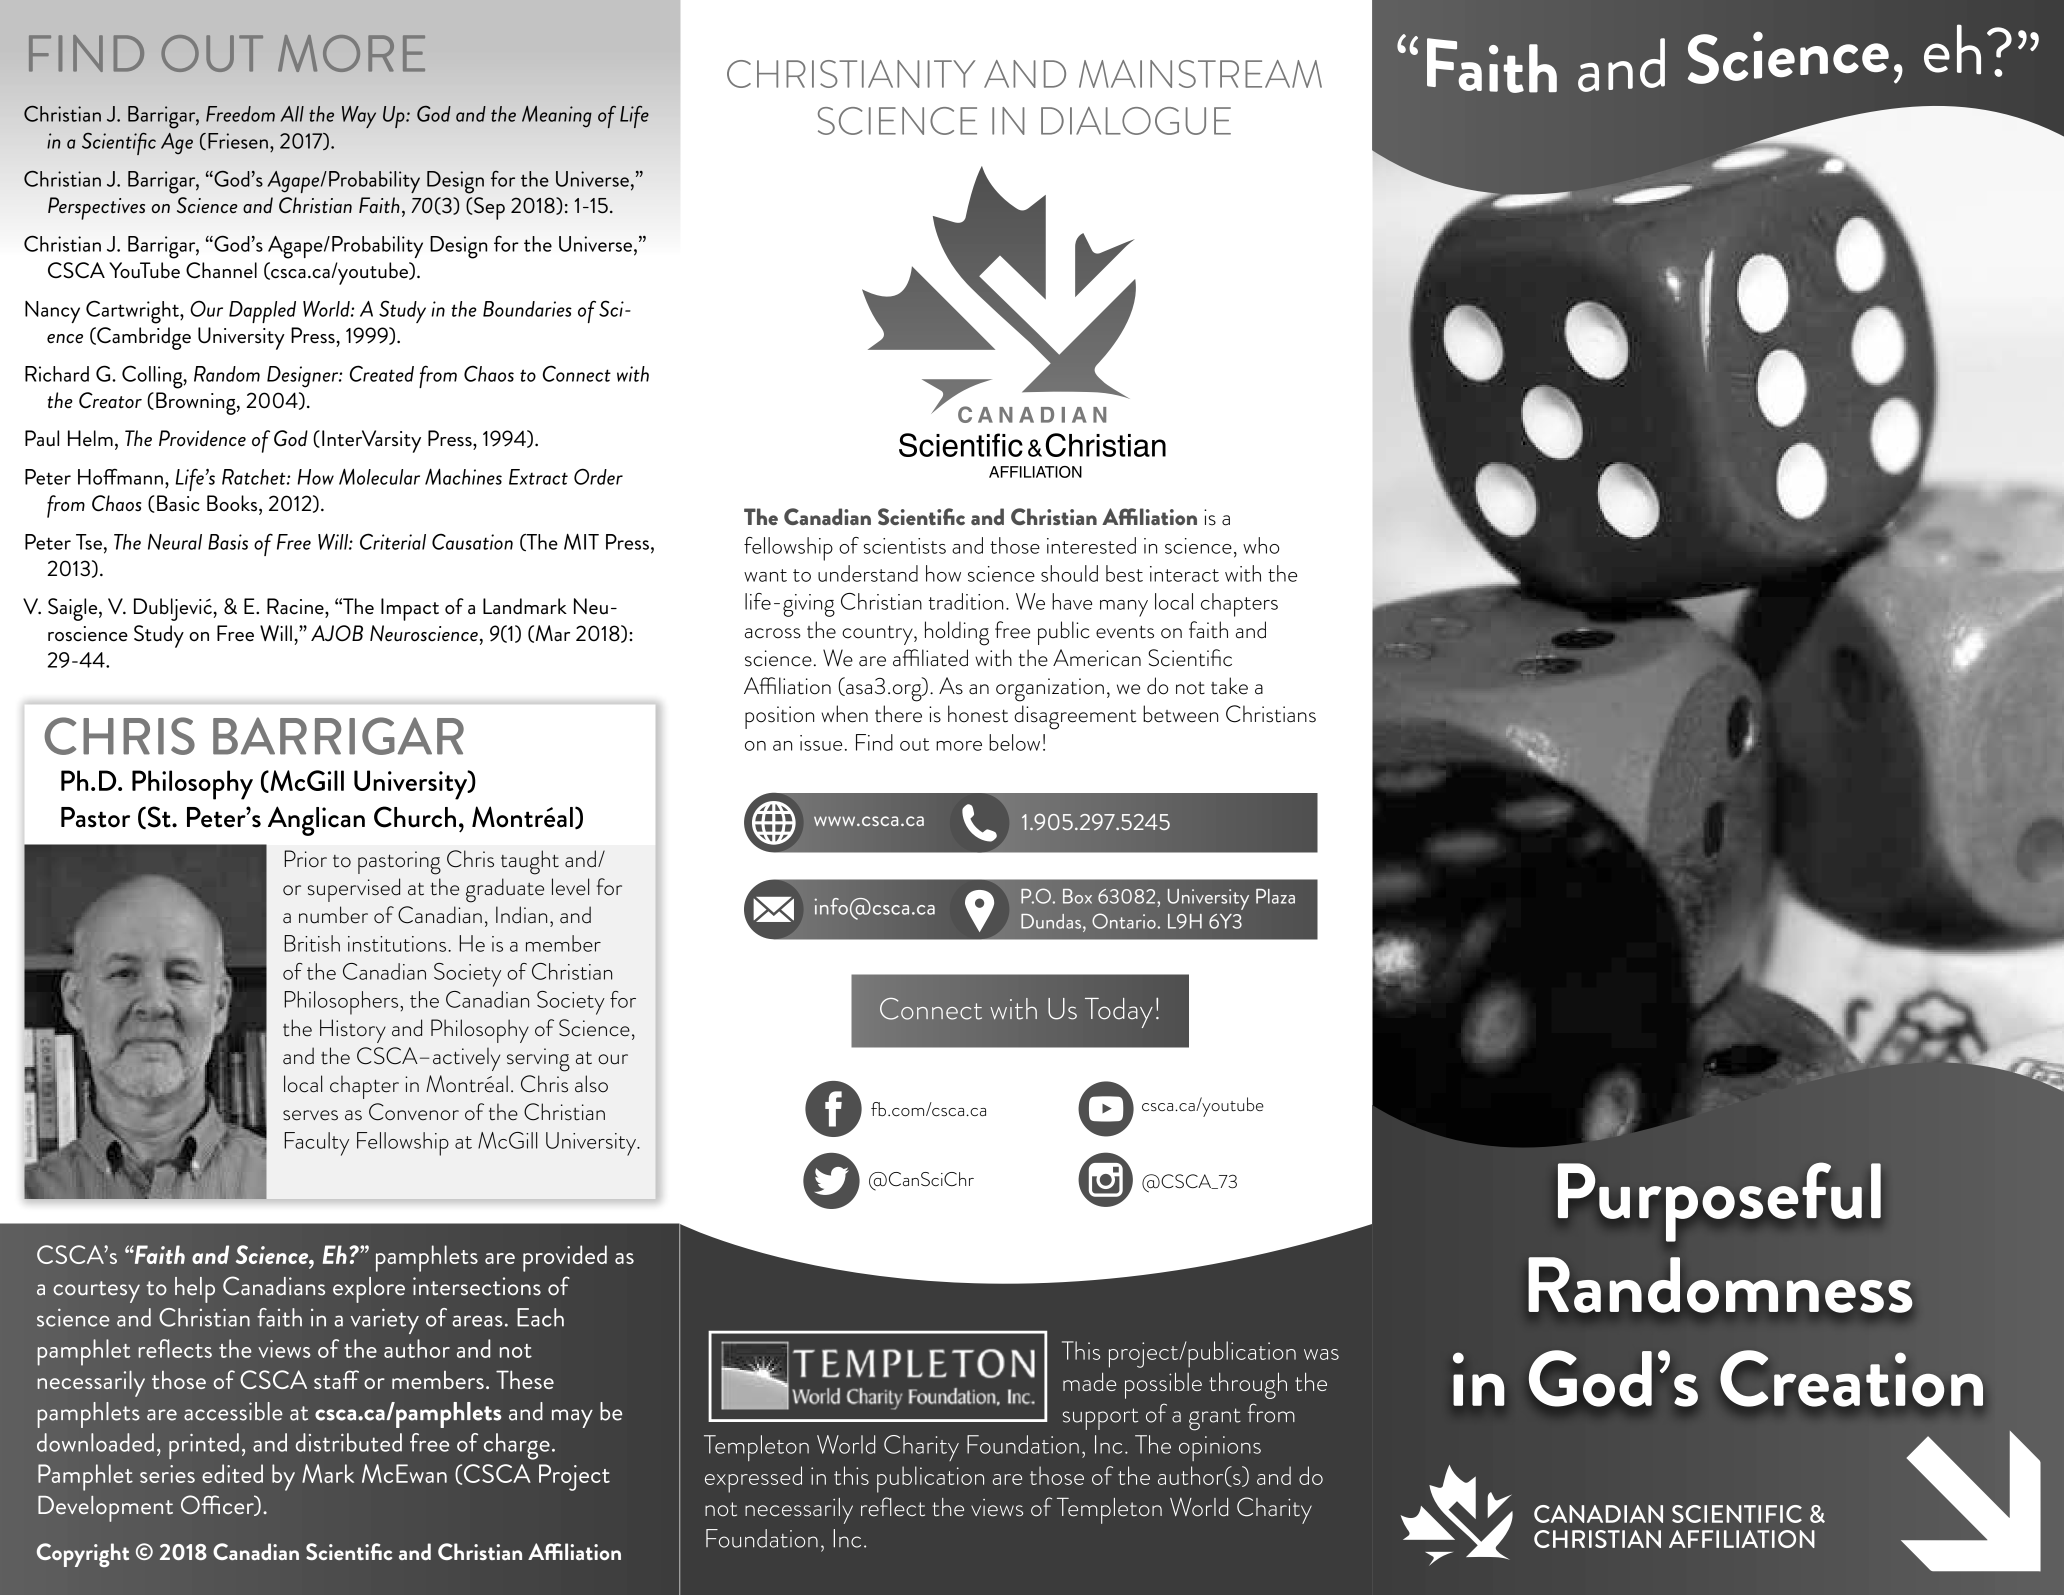 This screenshot has height=1595, width=2064. Describe the element at coordinates (316, 821) in the screenshot. I see `Anglican` at that location.
